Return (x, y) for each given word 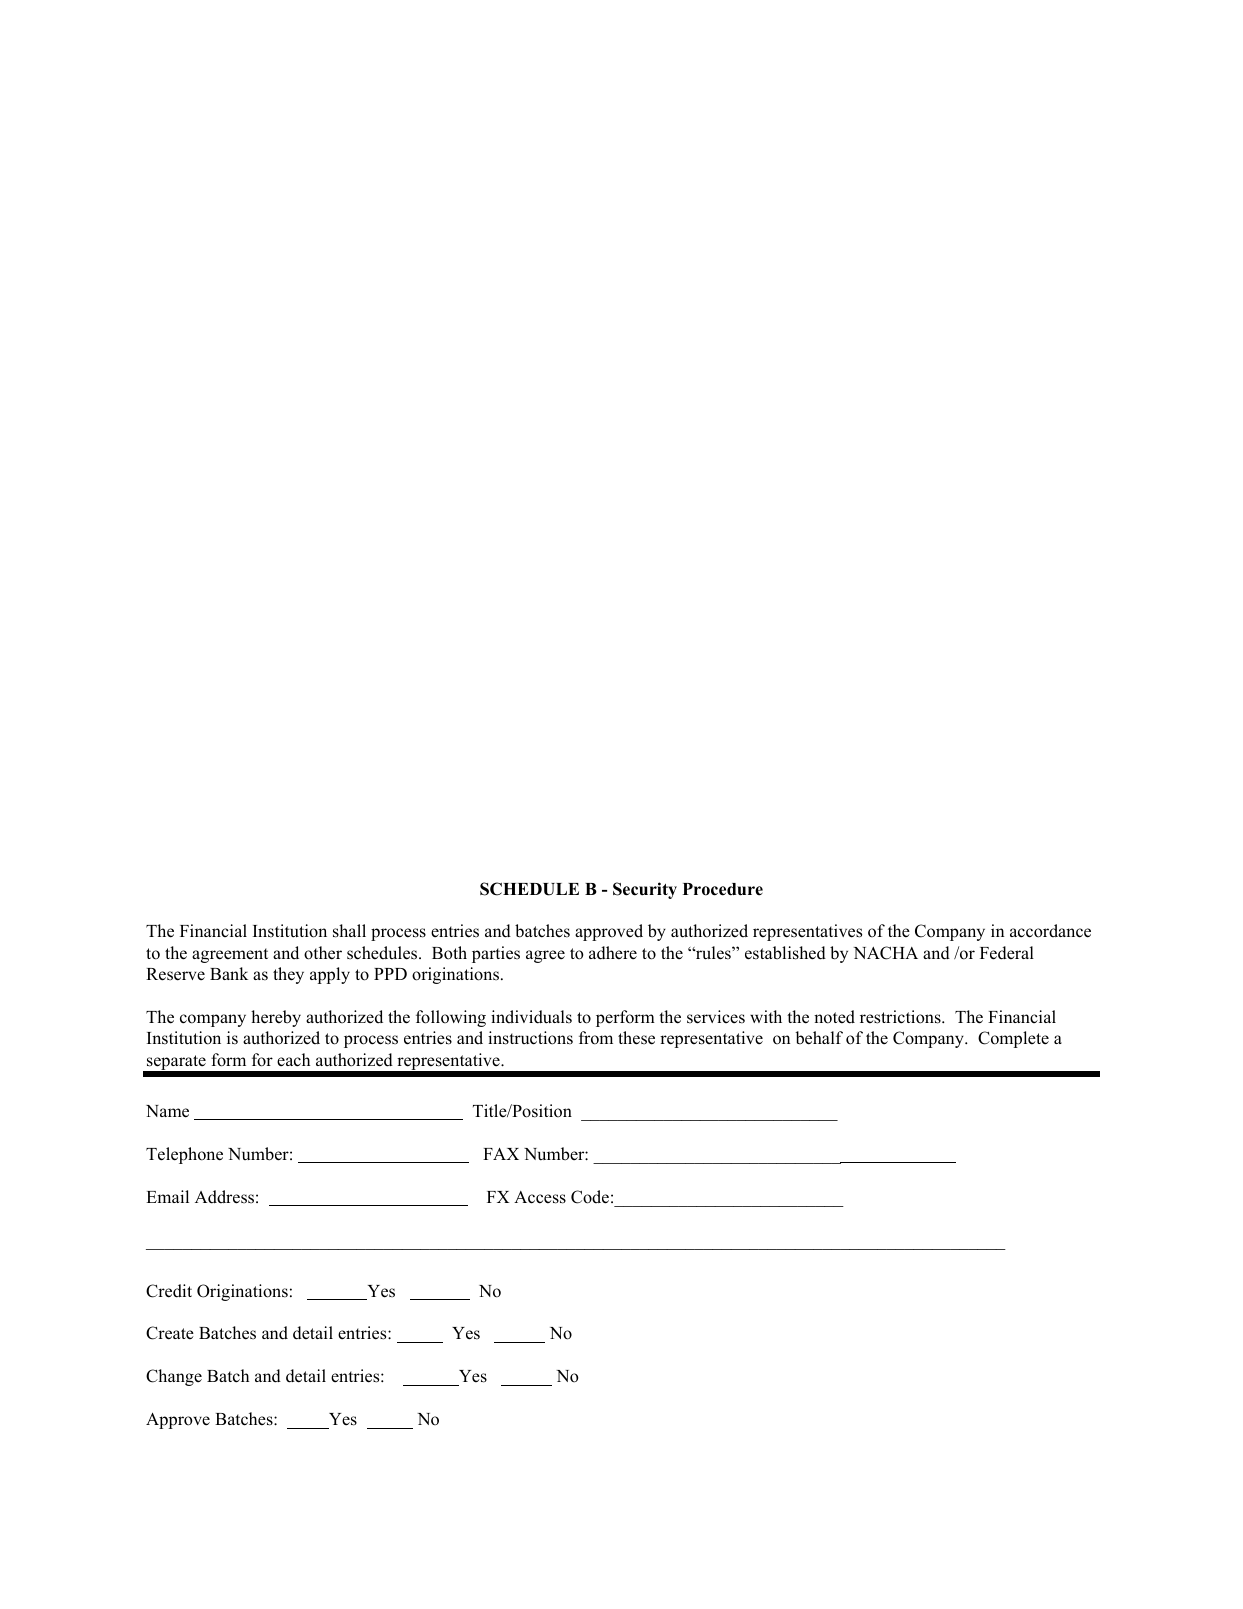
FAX (501, 1154)
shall (349, 931)
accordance (1050, 931)
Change (174, 1377)
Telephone (184, 1155)
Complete (1013, 1039)
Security (645, 890)
